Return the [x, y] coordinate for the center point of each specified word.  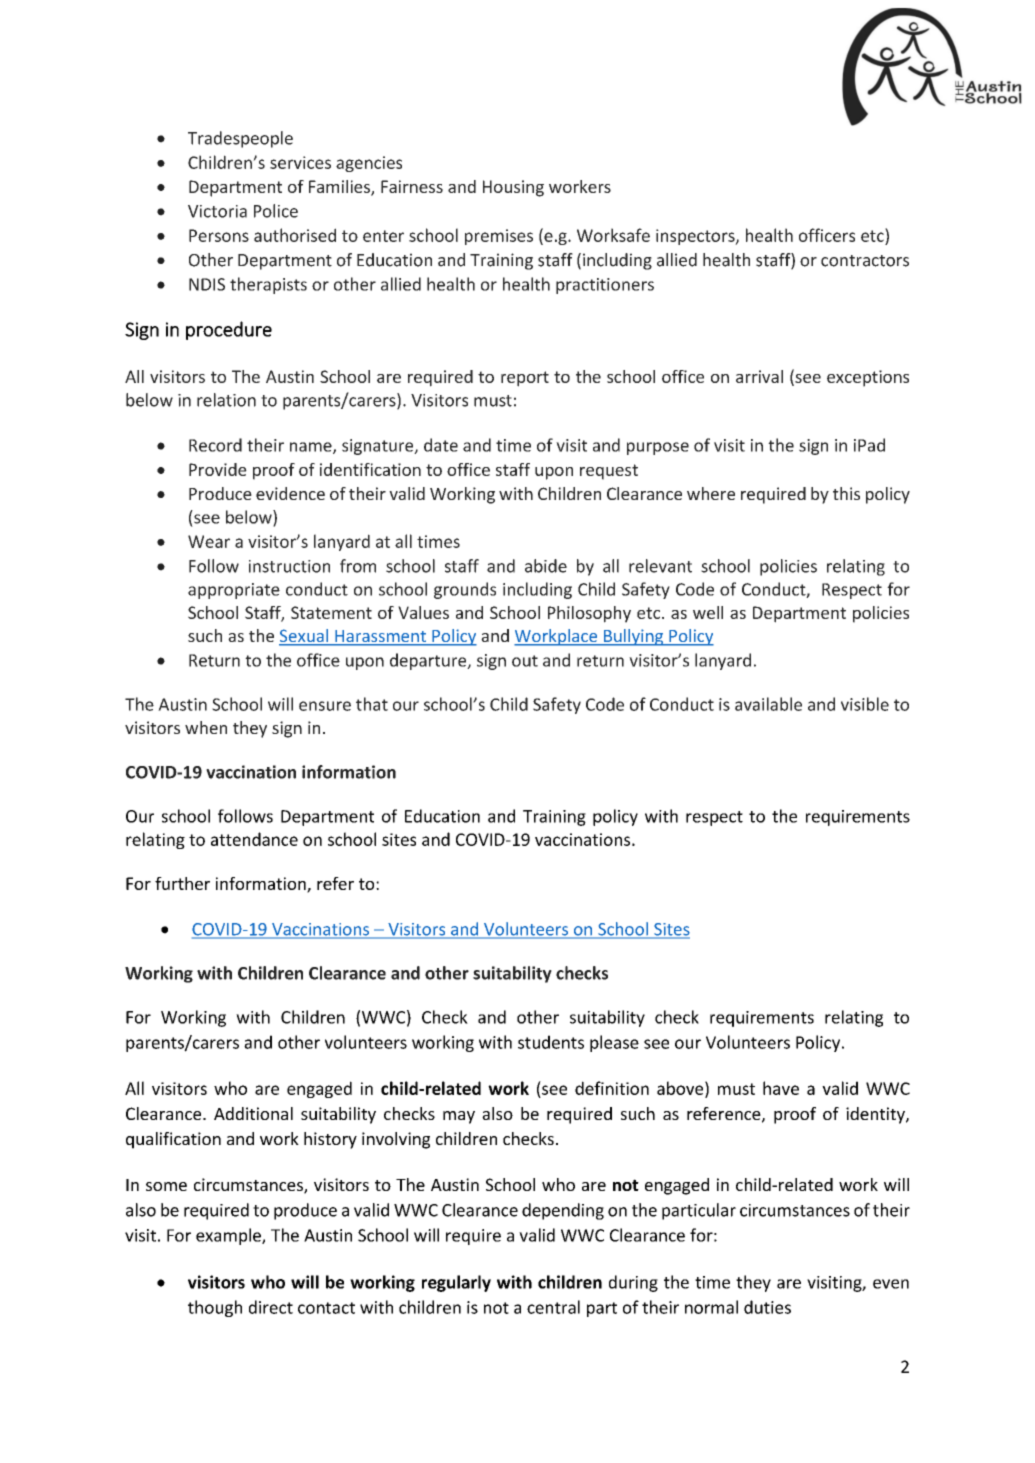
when [206, 727]
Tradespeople [240, 139]
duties [767, 1307]
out [525, 661]
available [768, 704]
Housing [513, 188]
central [553, 1307]
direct [271, 1307]
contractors [865, 261]
